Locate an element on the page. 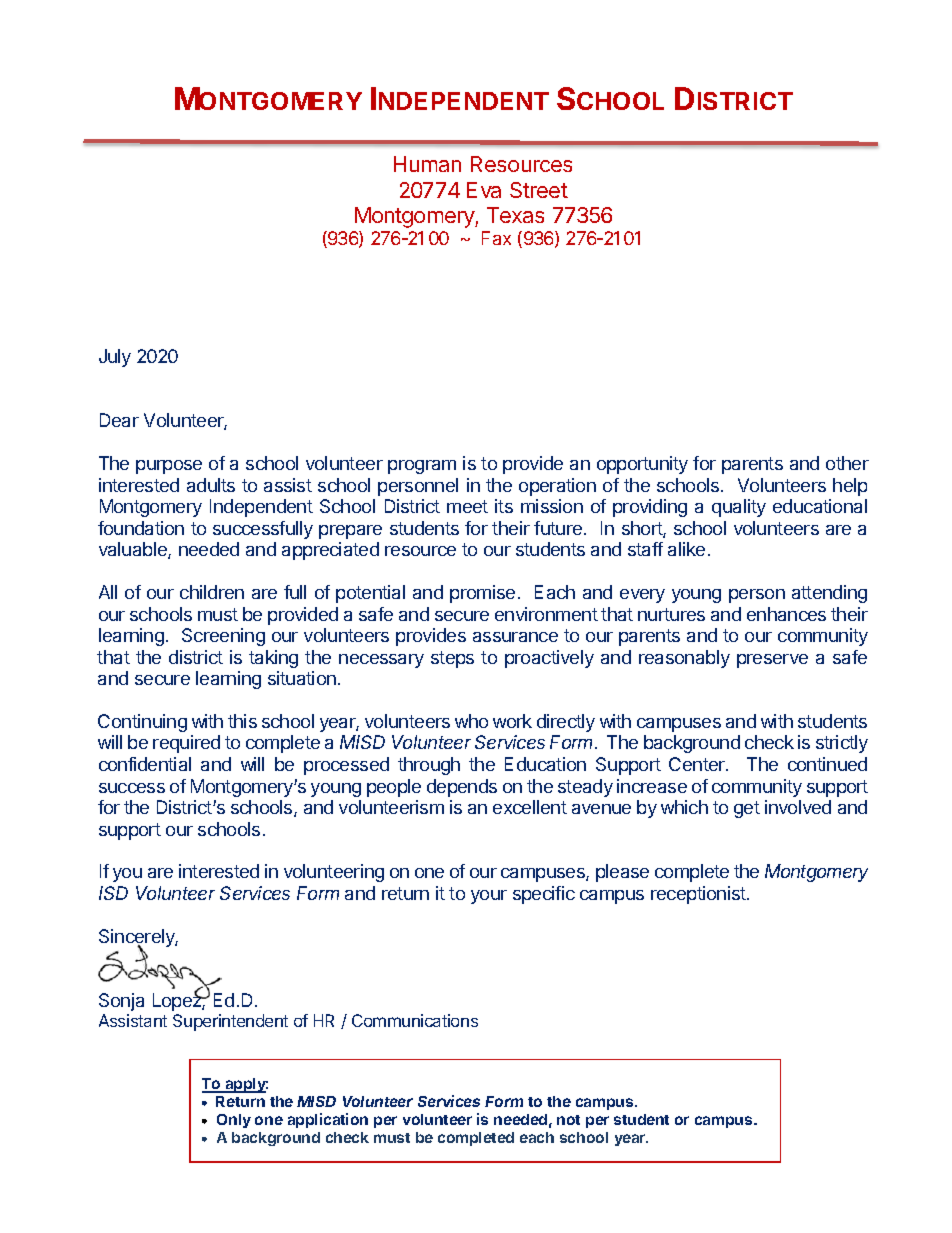  not is located at coordinates (568, 1120).
